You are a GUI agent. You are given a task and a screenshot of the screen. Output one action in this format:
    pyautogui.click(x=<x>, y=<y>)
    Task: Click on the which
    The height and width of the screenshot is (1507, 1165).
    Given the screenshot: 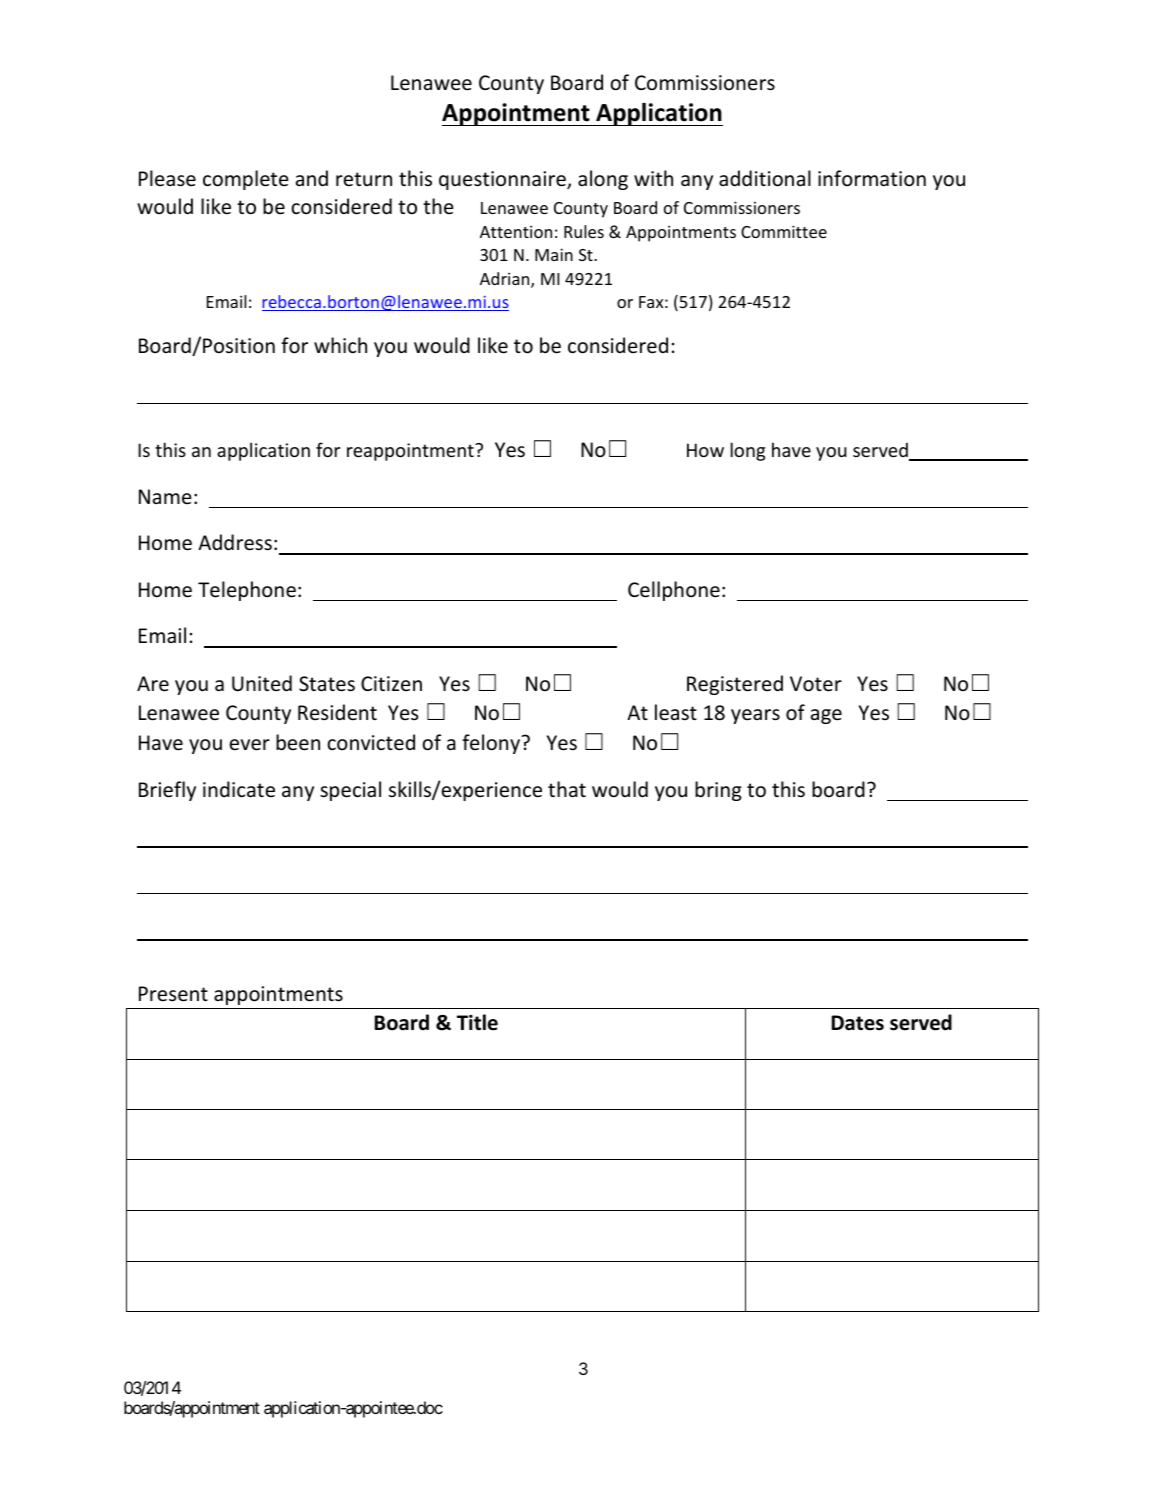 What is the action you would take?
    pyautogui.click(x=340, y=345)
